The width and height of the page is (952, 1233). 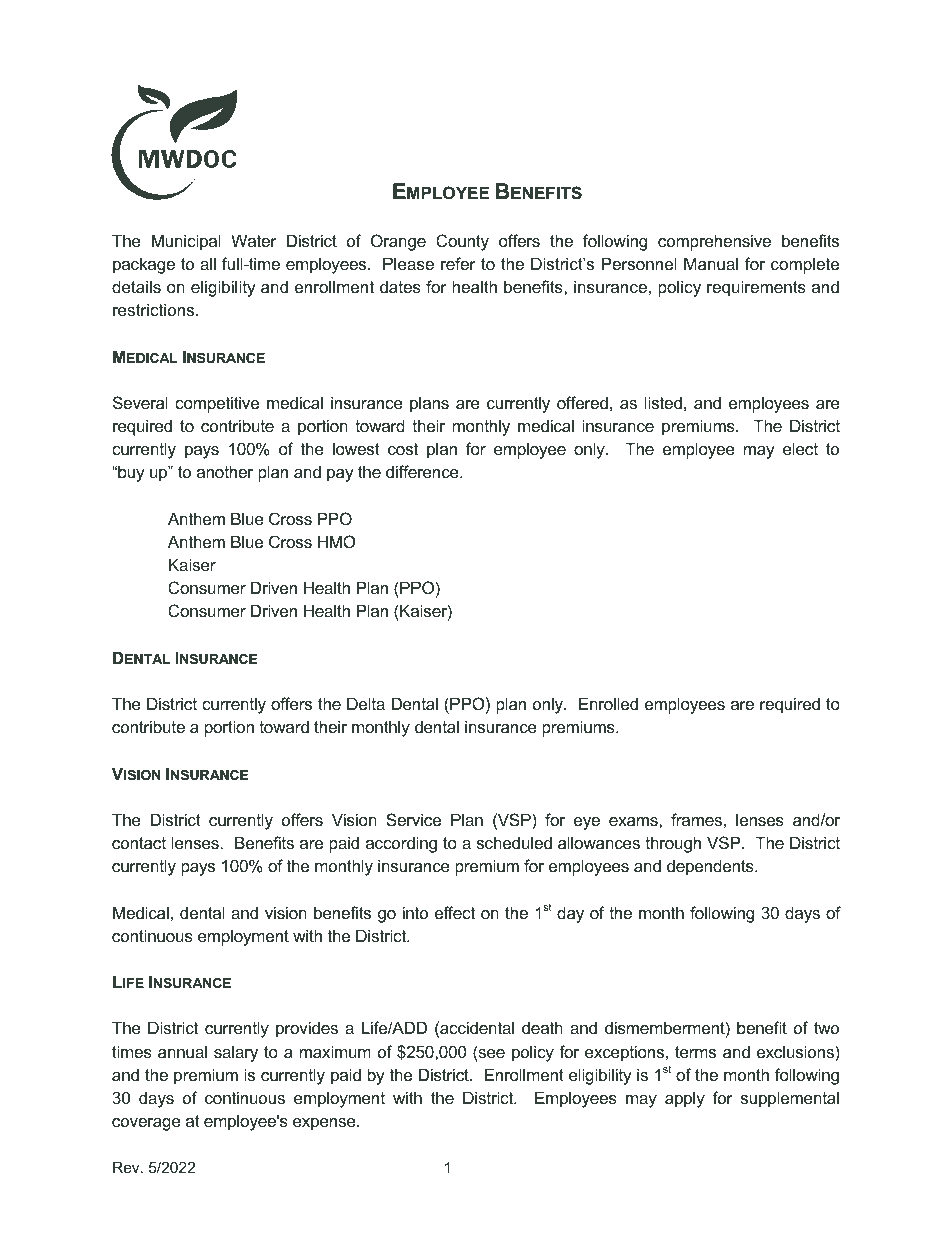 What do you see at coordinates (800, 448) in the page?
I see `elect` at bounding box center [800, 448].
